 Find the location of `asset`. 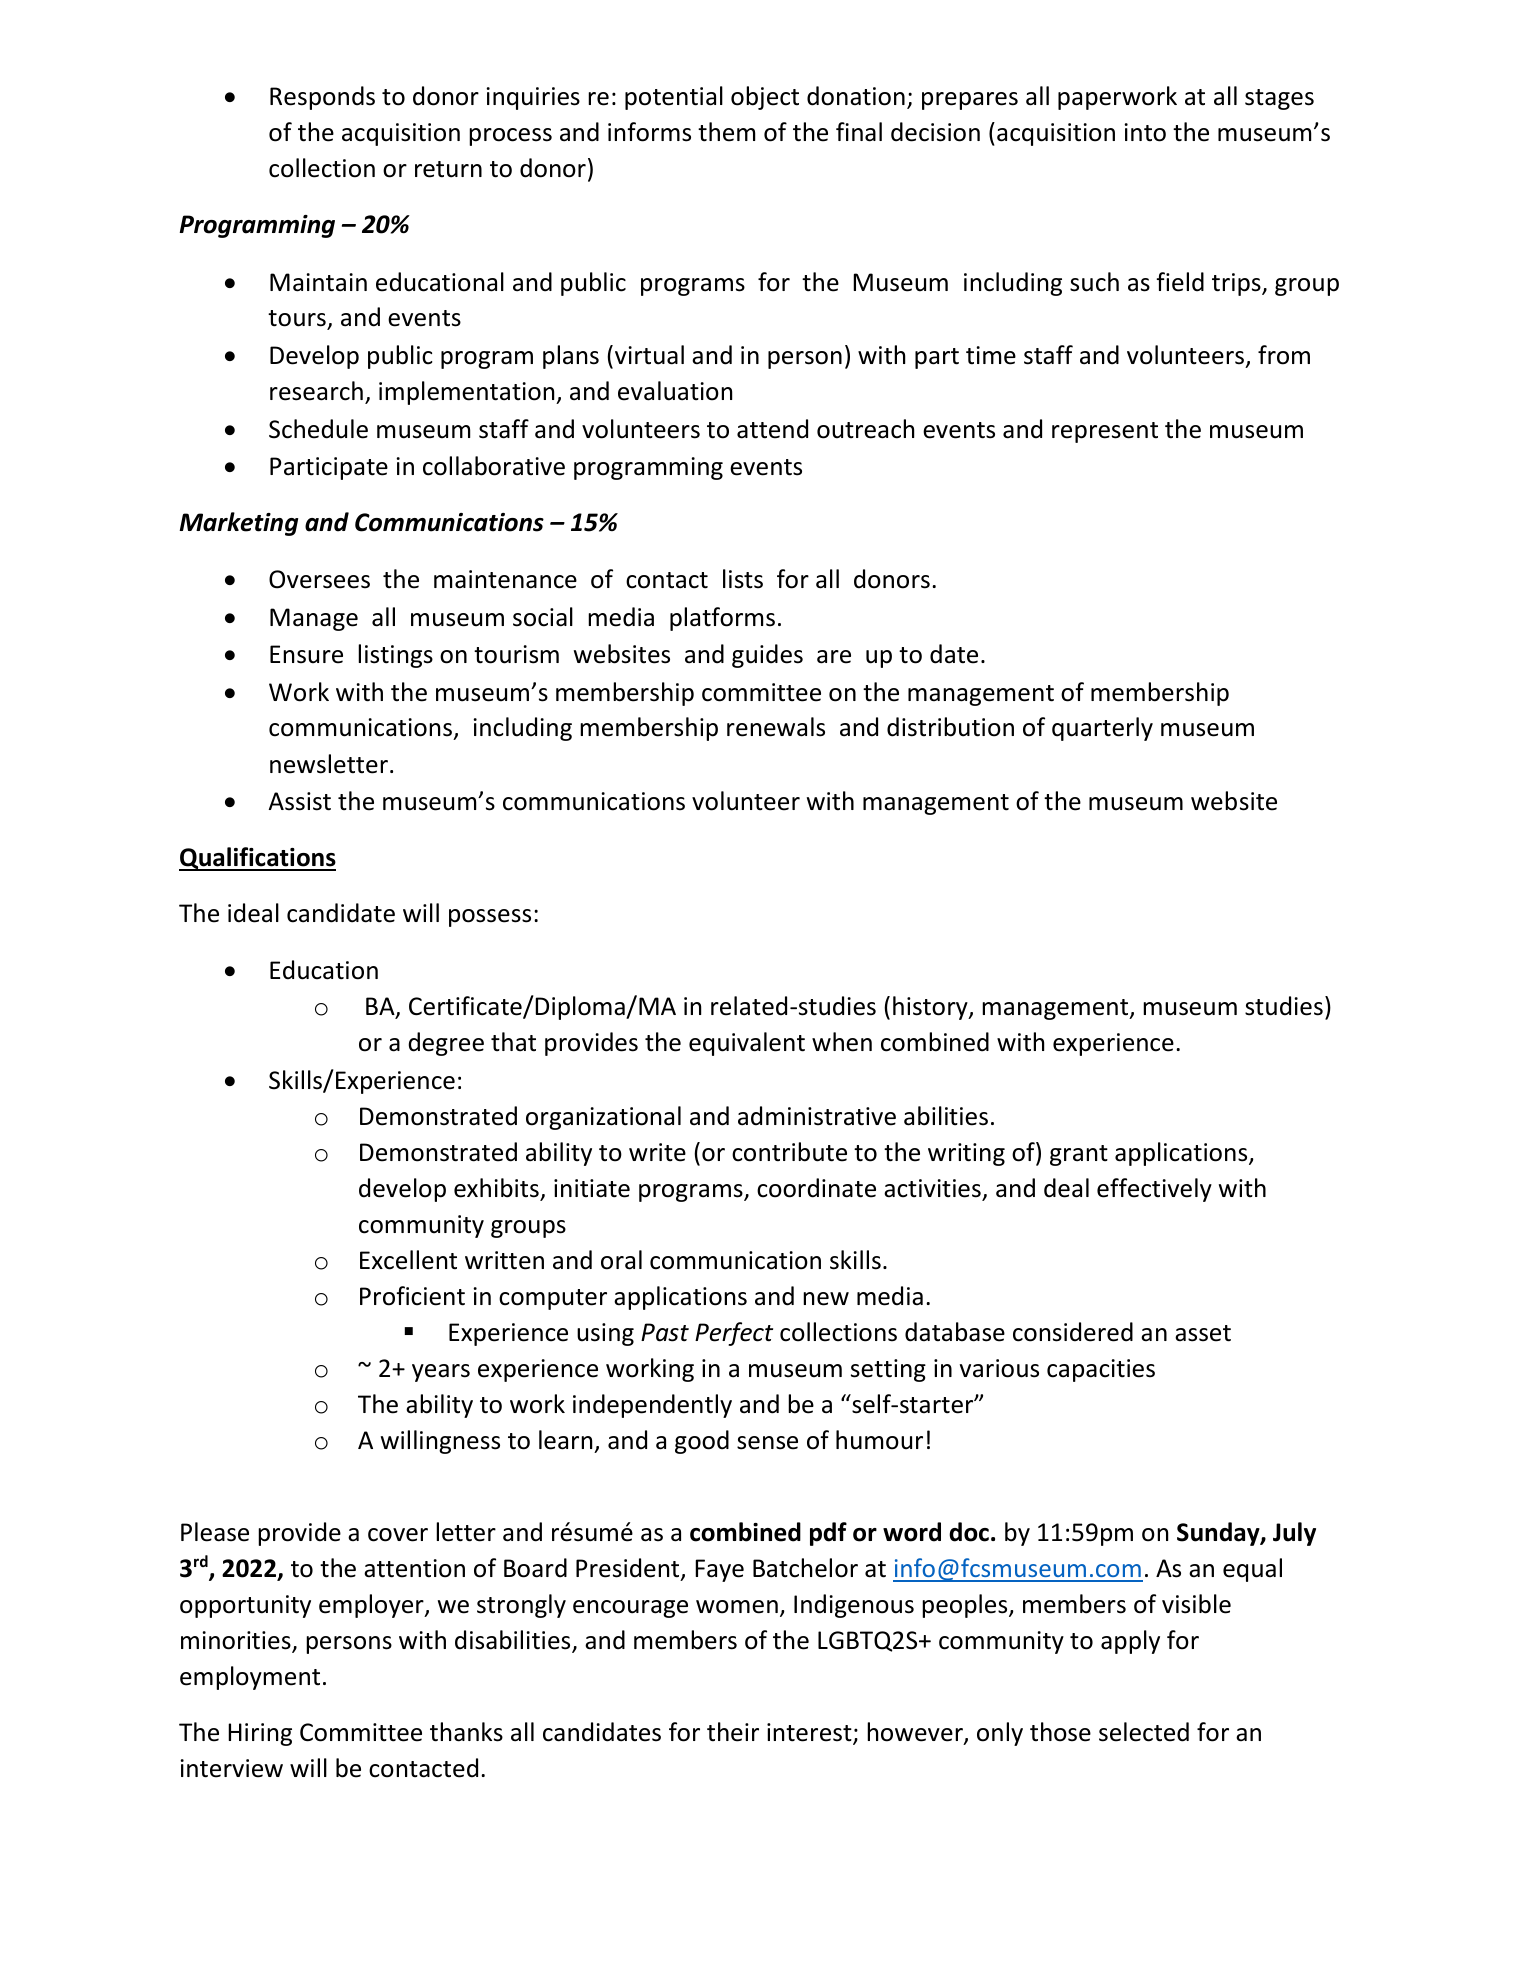

asset is located at coordinates (1203, 1333).
